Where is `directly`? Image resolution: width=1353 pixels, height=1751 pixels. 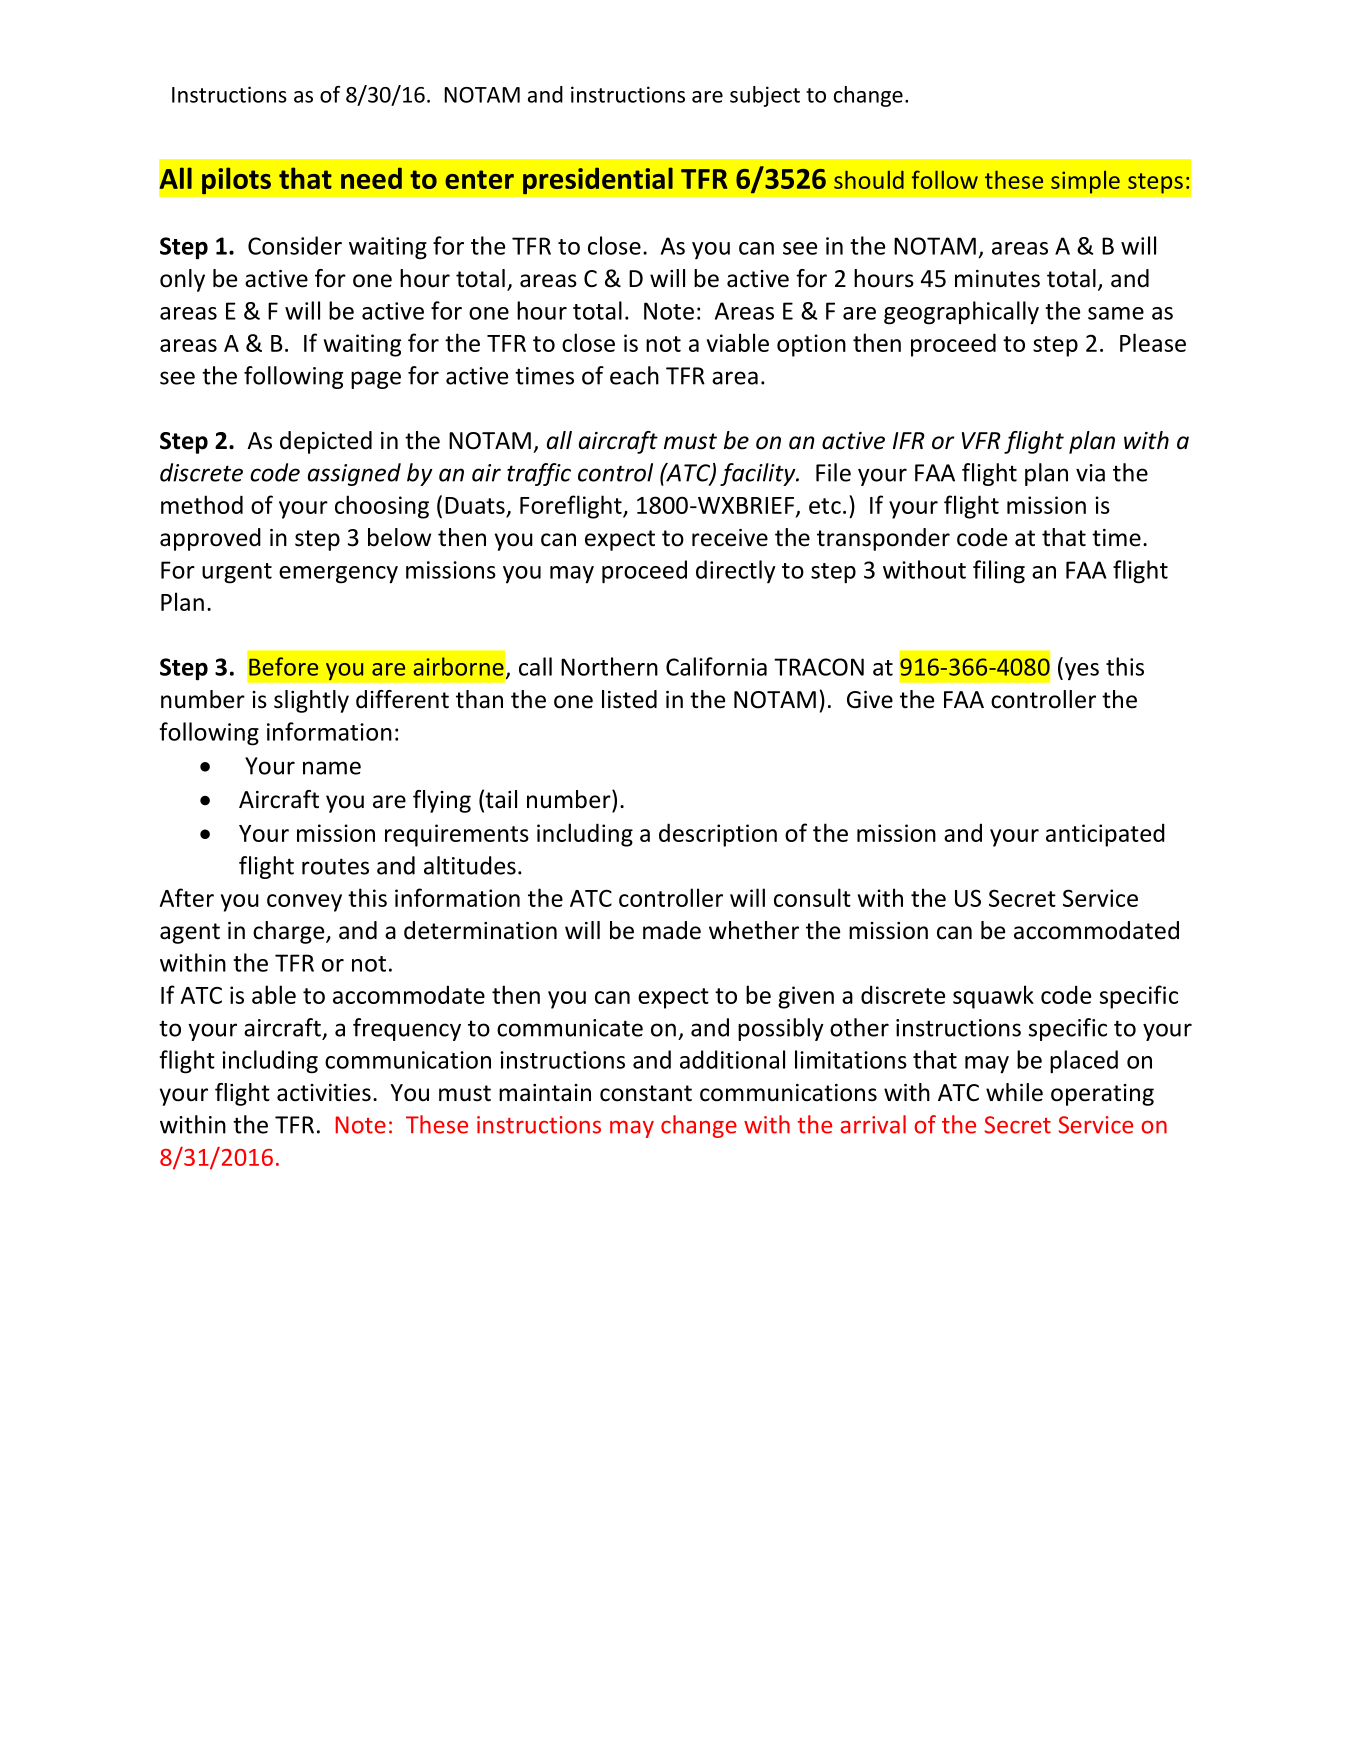 directly is located at coordinates (736, 572).
